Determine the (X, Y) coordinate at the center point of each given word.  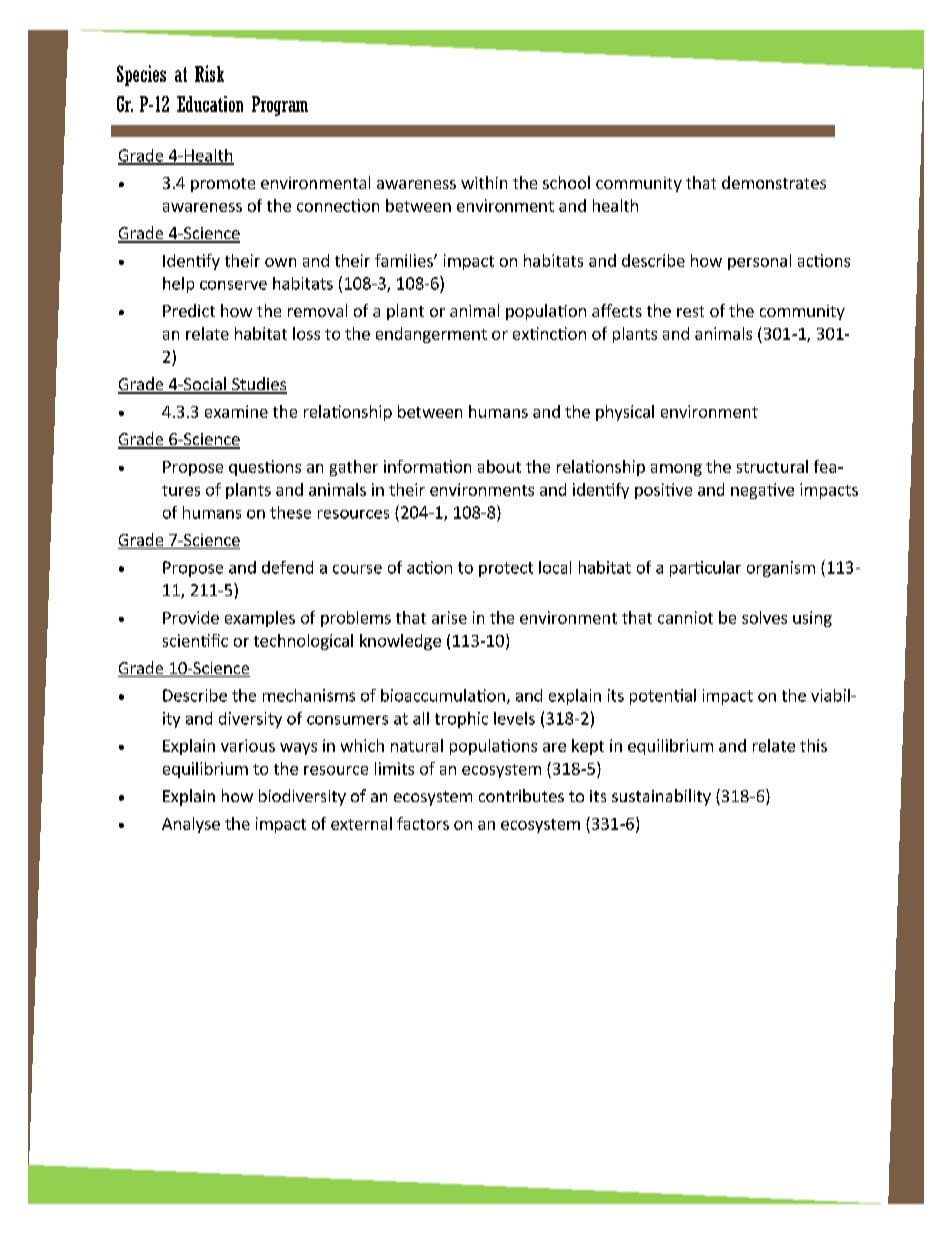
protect (506, 569)
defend (287, 567)
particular (705, 569)
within (484, 182)
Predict (189, 310)
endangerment (431, 335)
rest (690, 311)
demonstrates (774, 182)
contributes (521, 795)
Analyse (191, 825)
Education (210, 104)
